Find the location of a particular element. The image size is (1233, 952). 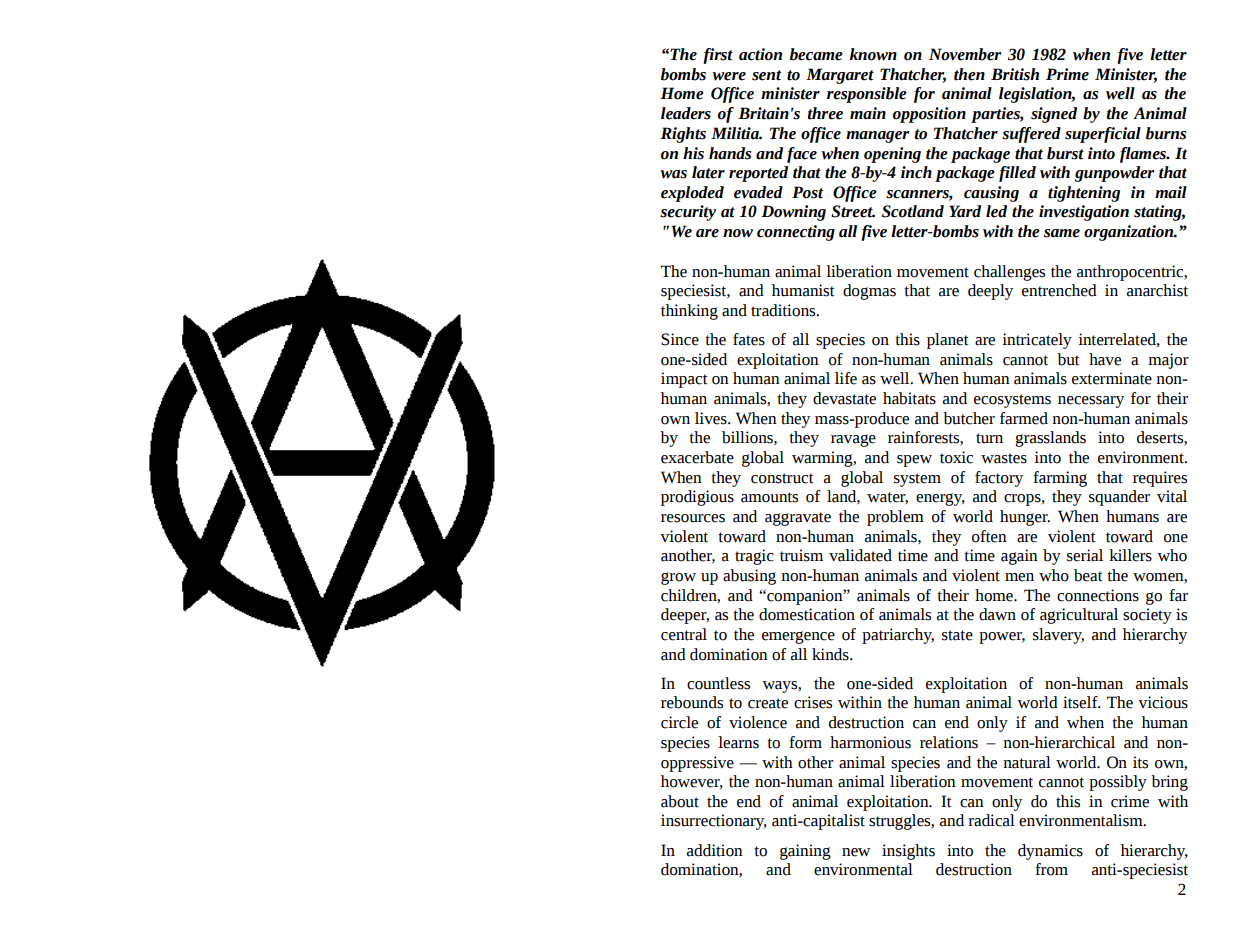

anarchist is located at coordinates (1157, 290).
